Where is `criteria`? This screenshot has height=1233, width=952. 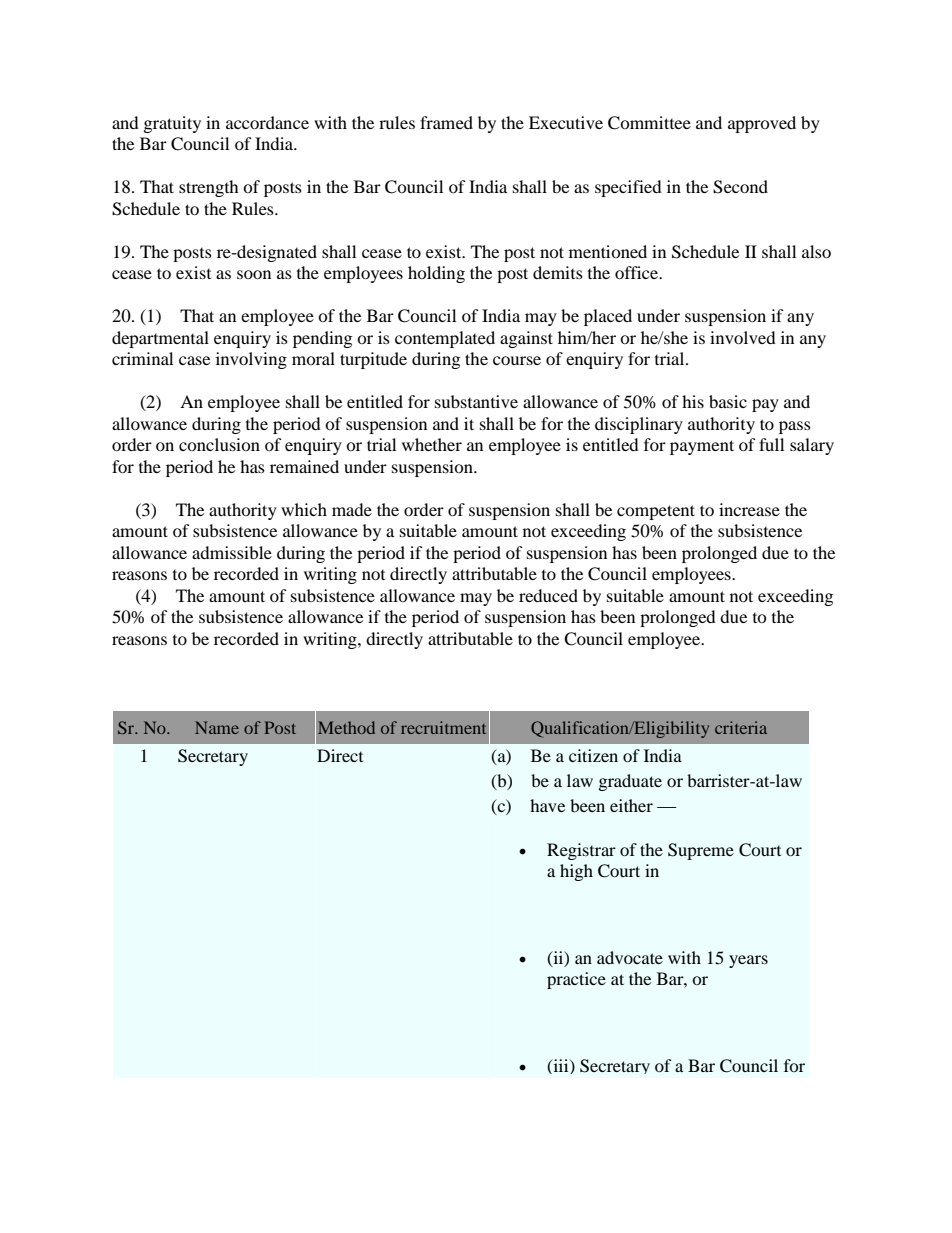
criteria is located at coordinates (741, 727).
